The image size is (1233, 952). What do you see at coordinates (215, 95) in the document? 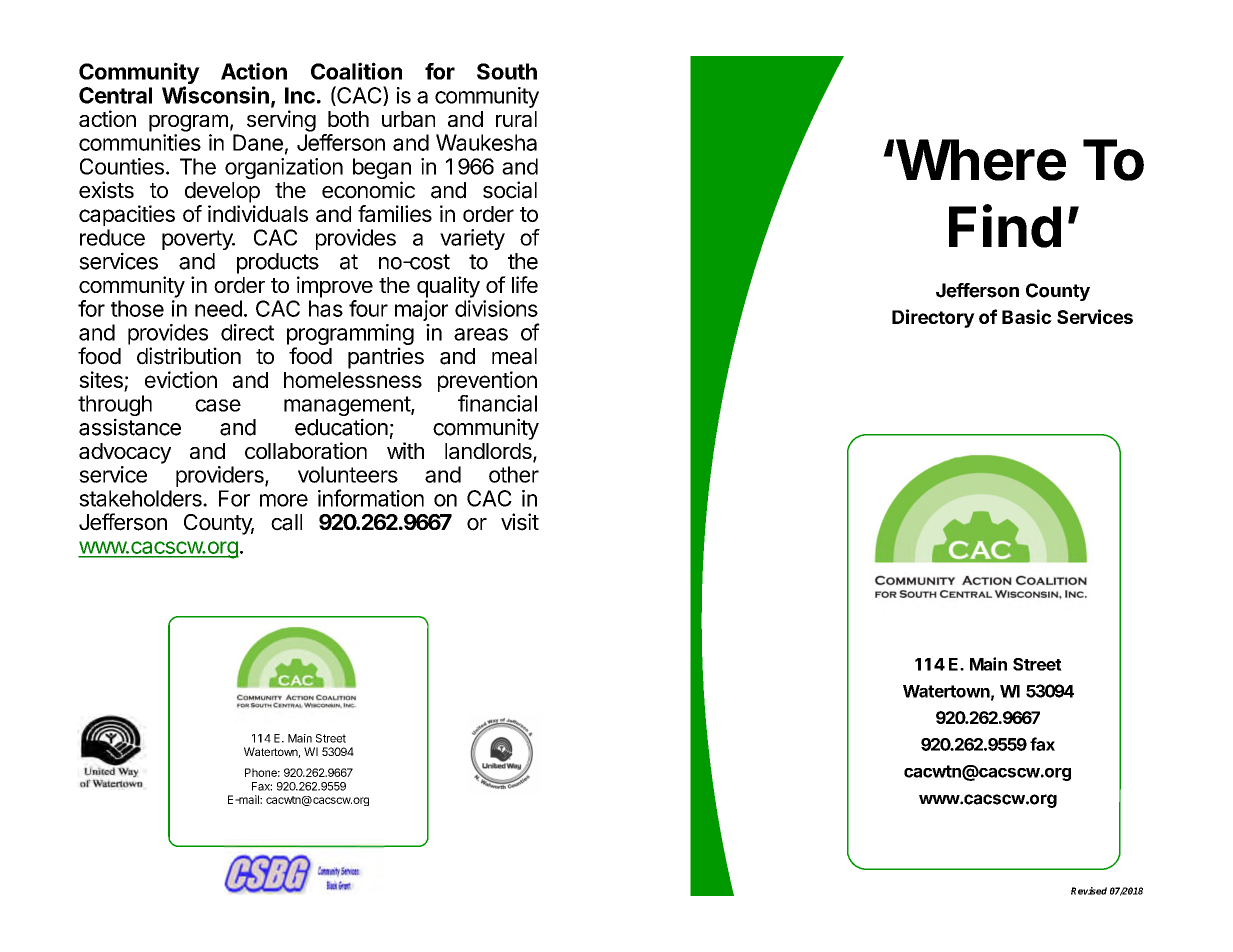
I see `Wisconsin` at bounding box center [215, 95].
